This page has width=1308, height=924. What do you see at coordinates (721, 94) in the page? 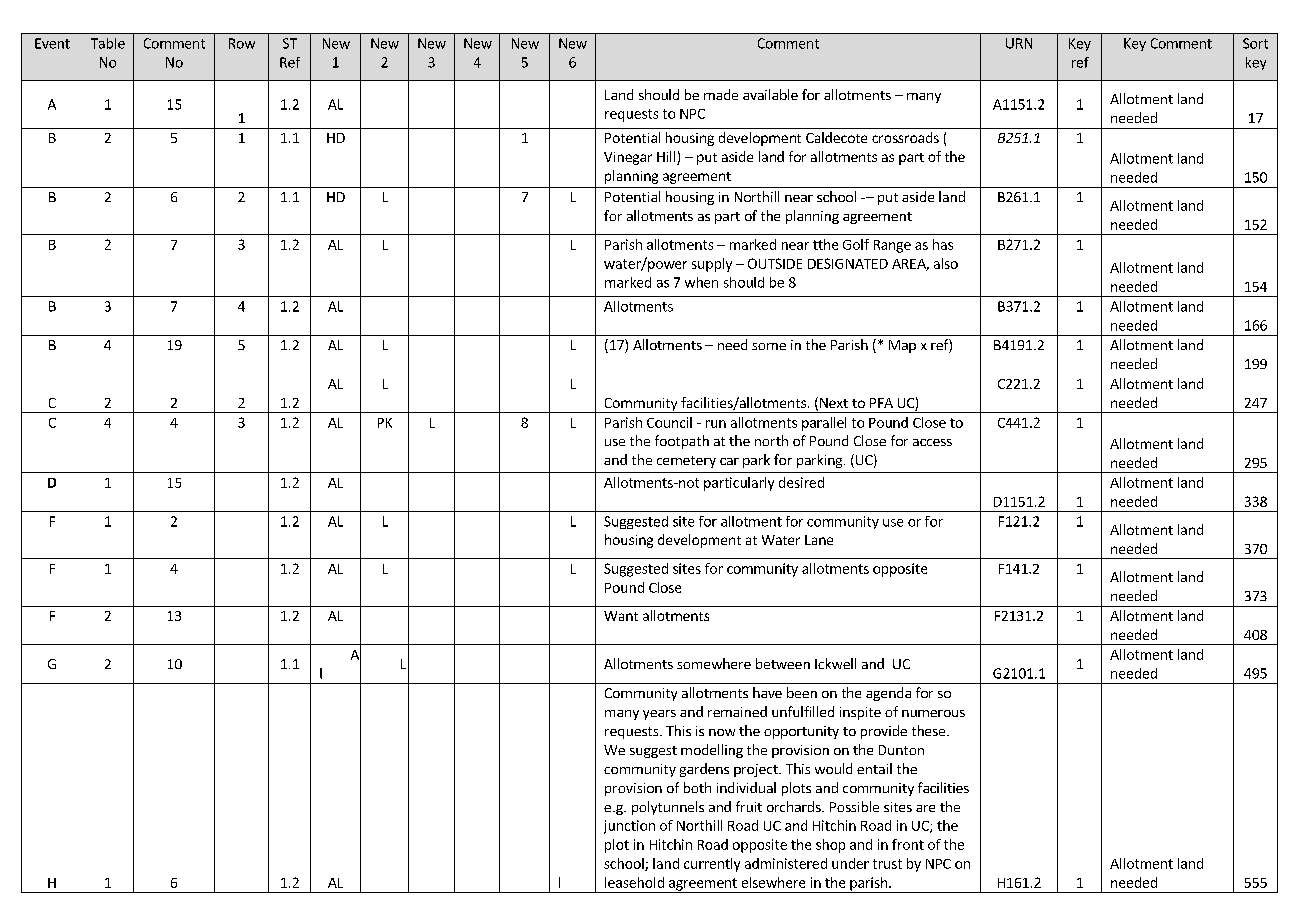
I see `made` at bounding box center [721, 94].
